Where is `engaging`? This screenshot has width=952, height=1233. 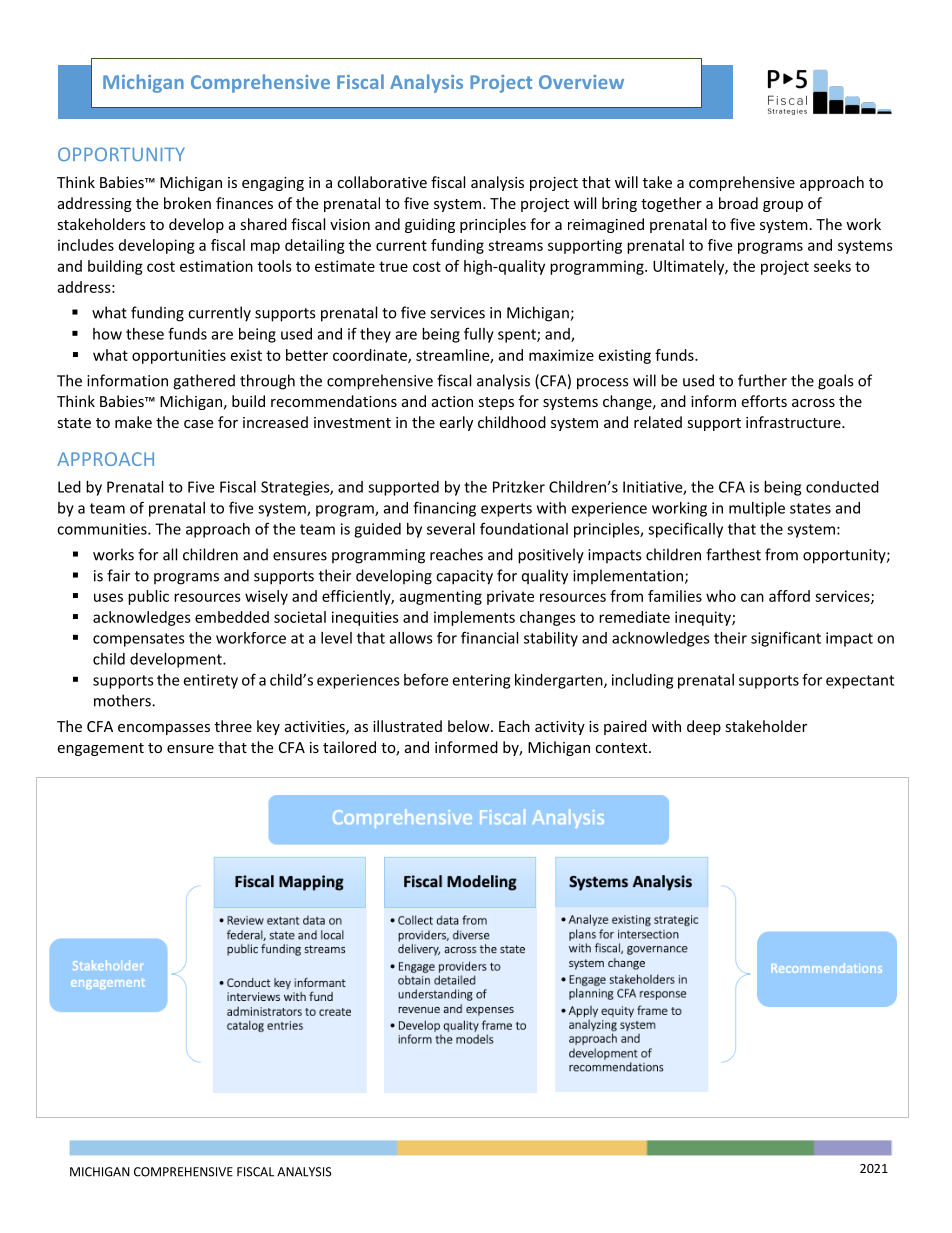
engaging is located at coordinates (273, 184).
